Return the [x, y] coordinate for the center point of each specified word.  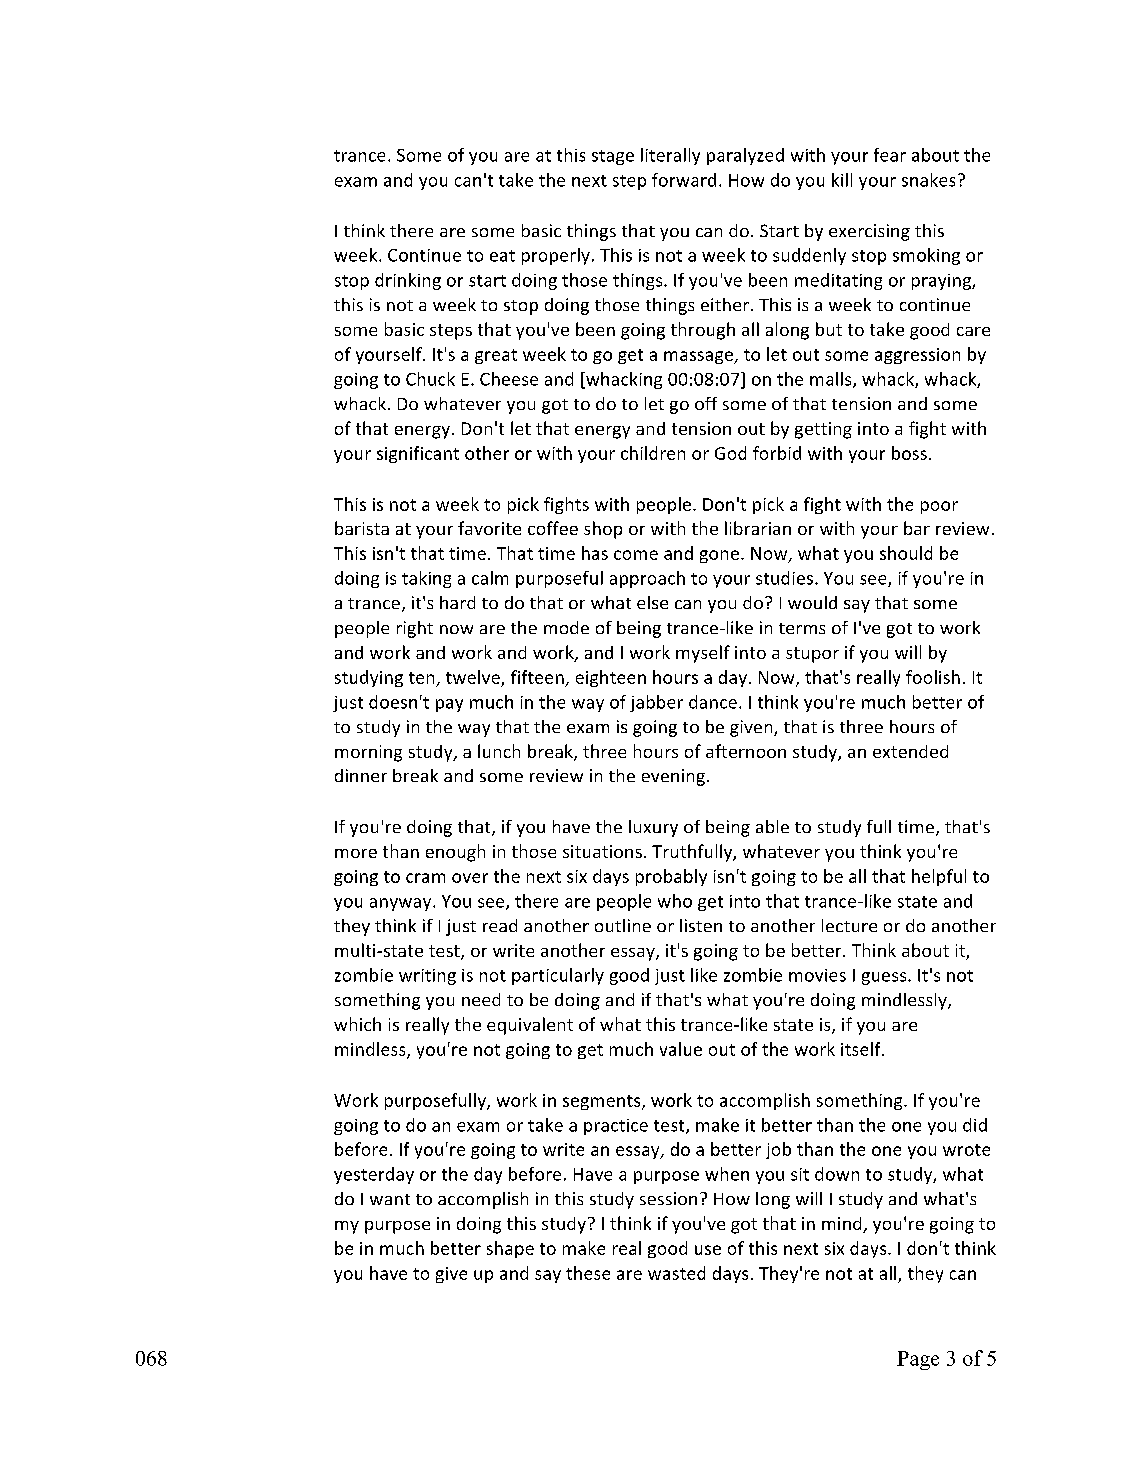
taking [426, 579]
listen [701, 925]
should [906, 553]
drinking [408, 281]
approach [647, 579]
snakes [928, 180]
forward [684, 180]
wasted [676, 1273]
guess [885, 978]
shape [510, 1249]
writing [427, 977]
